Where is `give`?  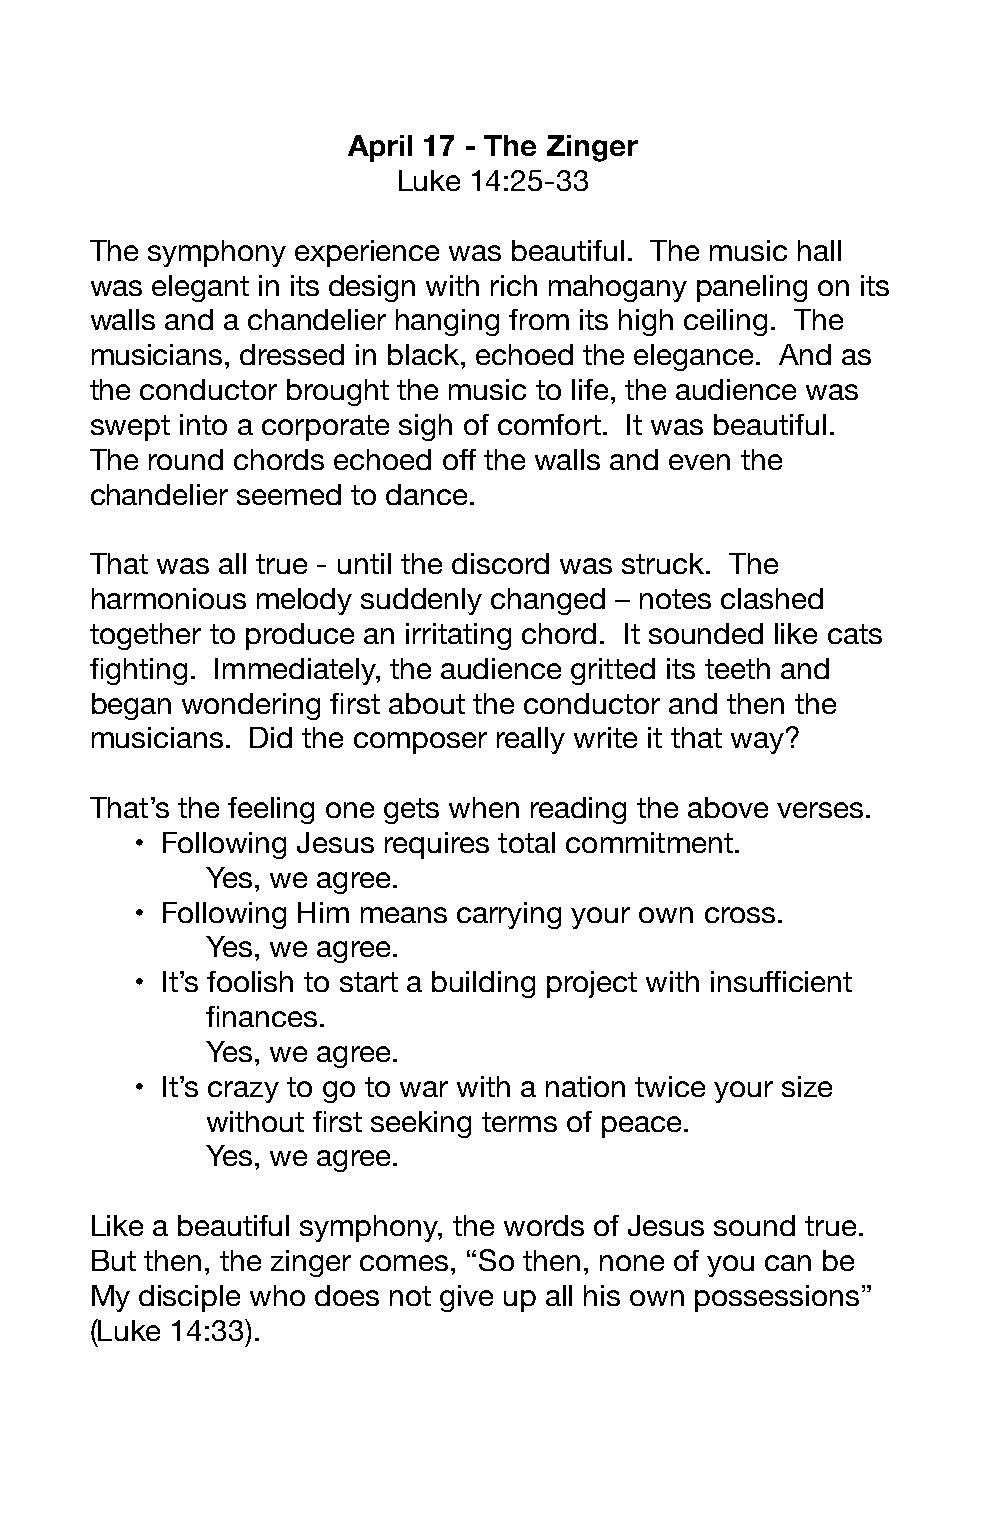
give is located at coordinates (466, 1298).
